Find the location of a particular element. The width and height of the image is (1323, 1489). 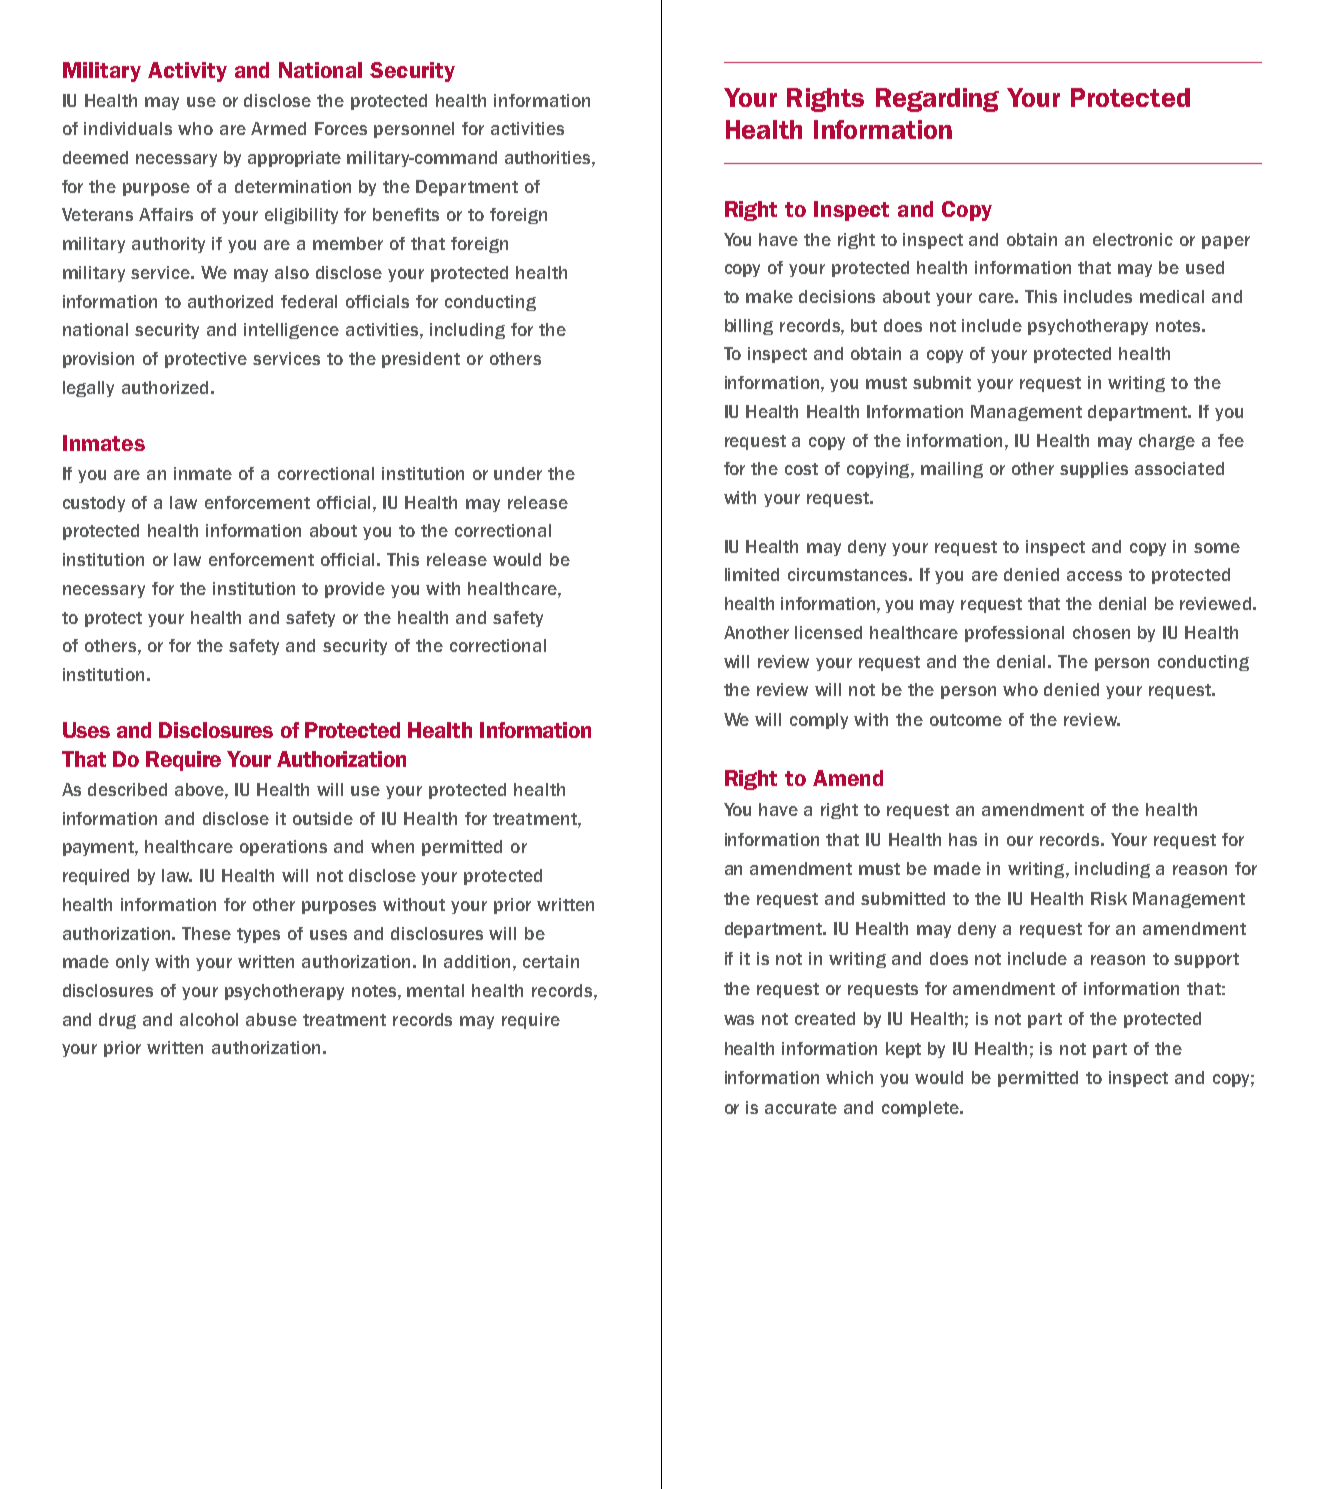

intelligence is located at coordinates (291, 331).
